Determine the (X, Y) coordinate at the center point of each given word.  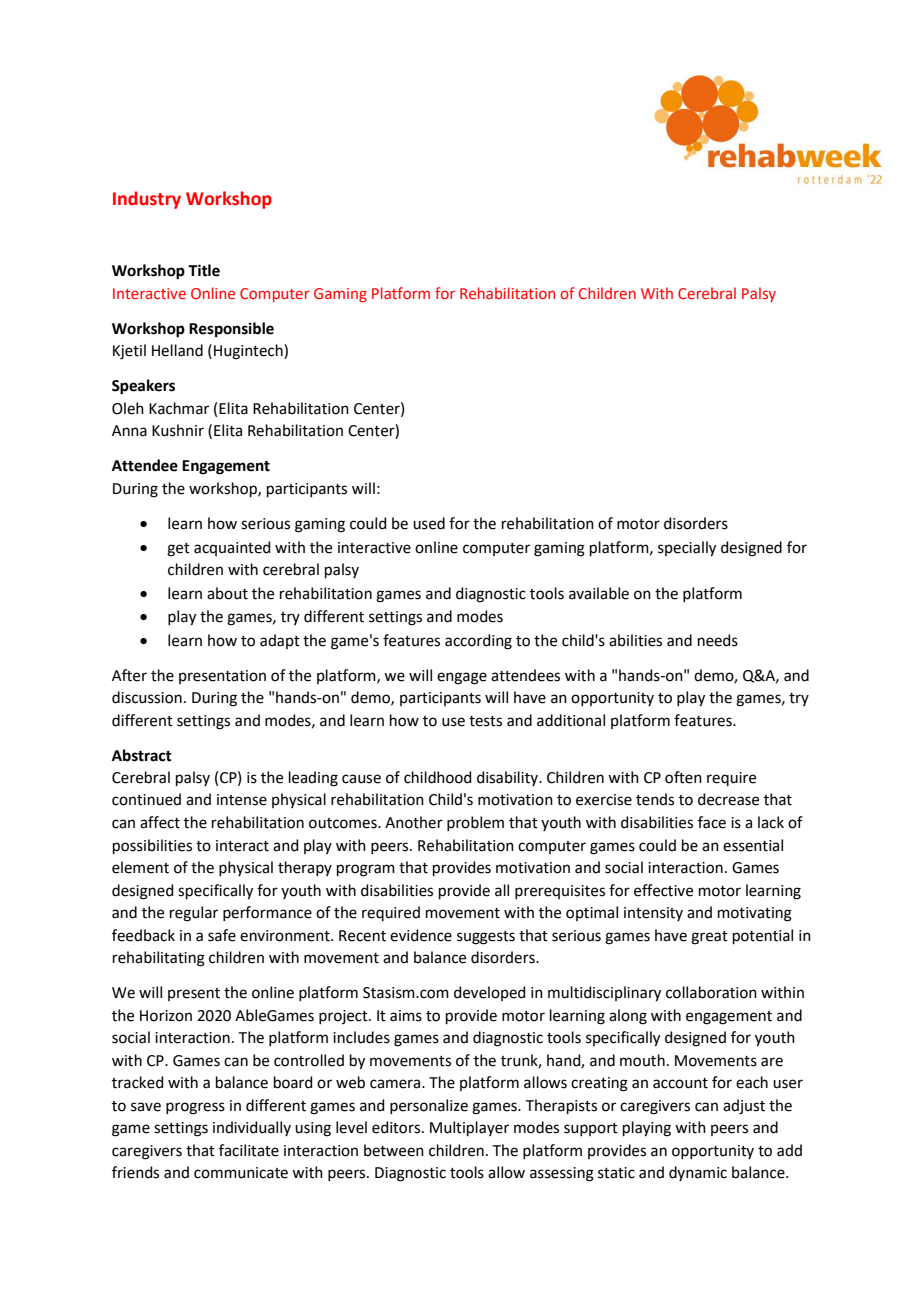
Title (204, 270)
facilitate (249, 1150)
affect (160, 822)
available (599, 593)
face (712, 822)
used (429, 523)
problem (475, 823)
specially (687, 549)
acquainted (232, 548)
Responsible (231, 330)
